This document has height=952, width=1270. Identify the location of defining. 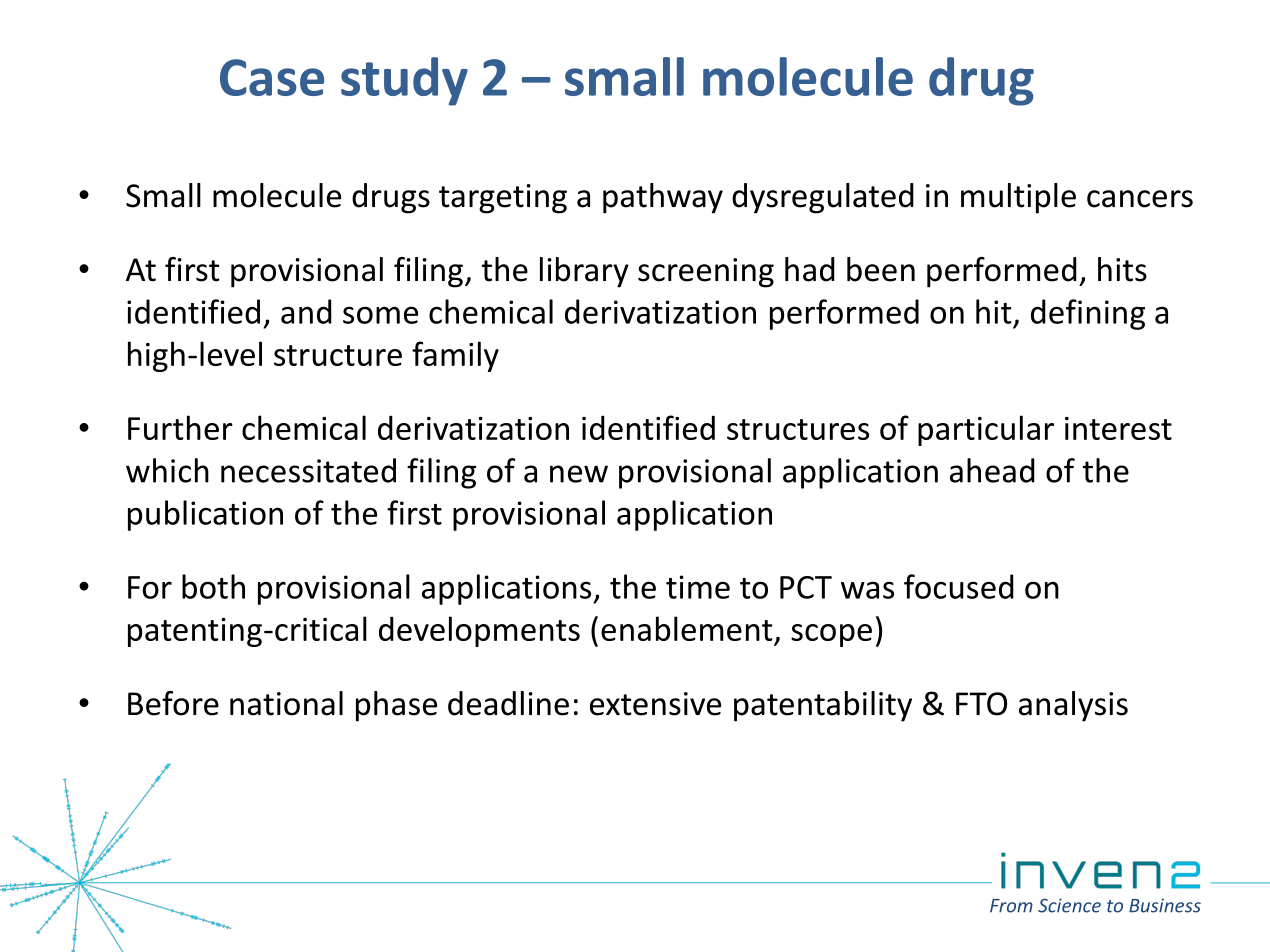
(1088, 314).
